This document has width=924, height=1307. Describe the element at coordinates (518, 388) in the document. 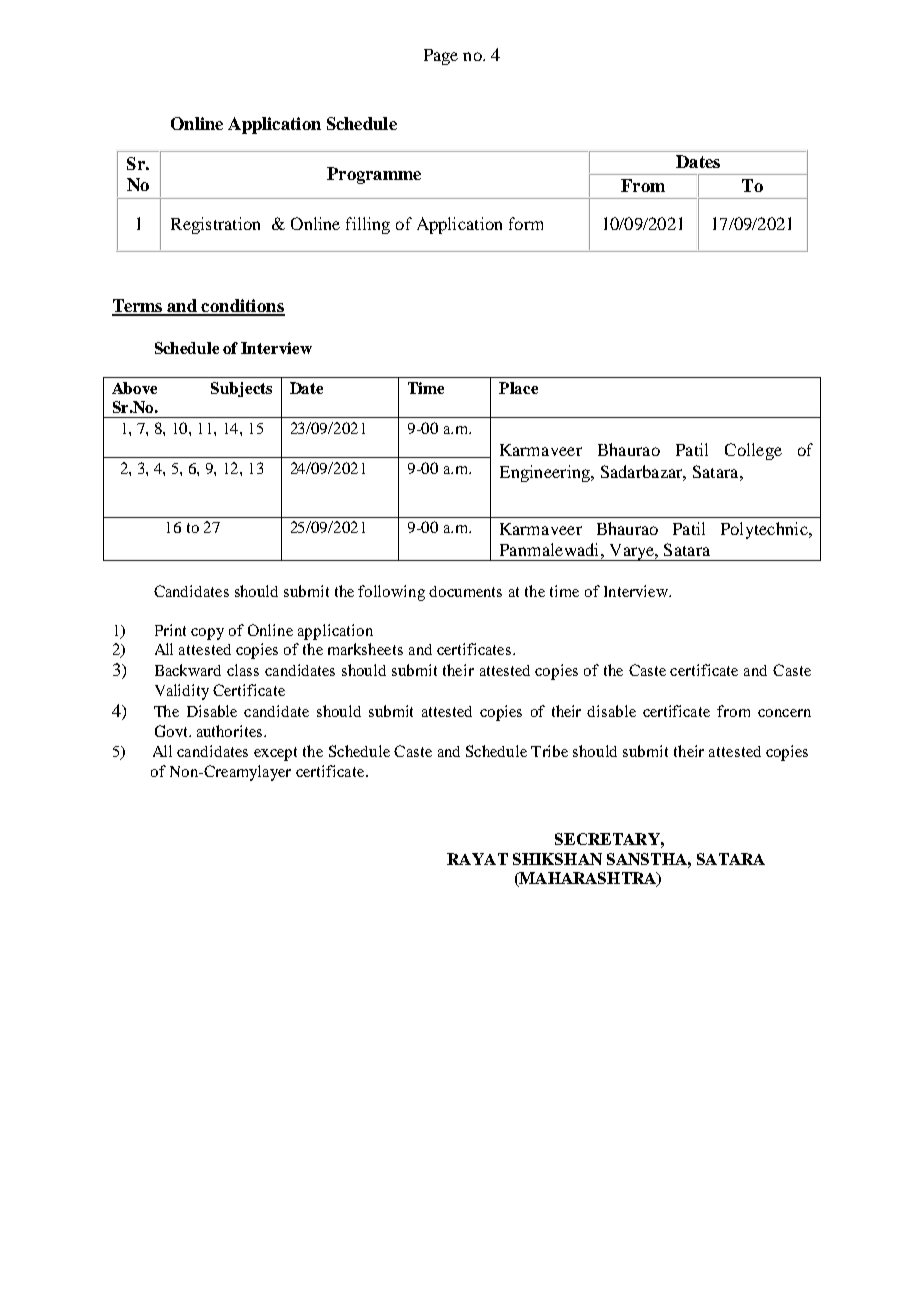

I see `Place` at that location.
